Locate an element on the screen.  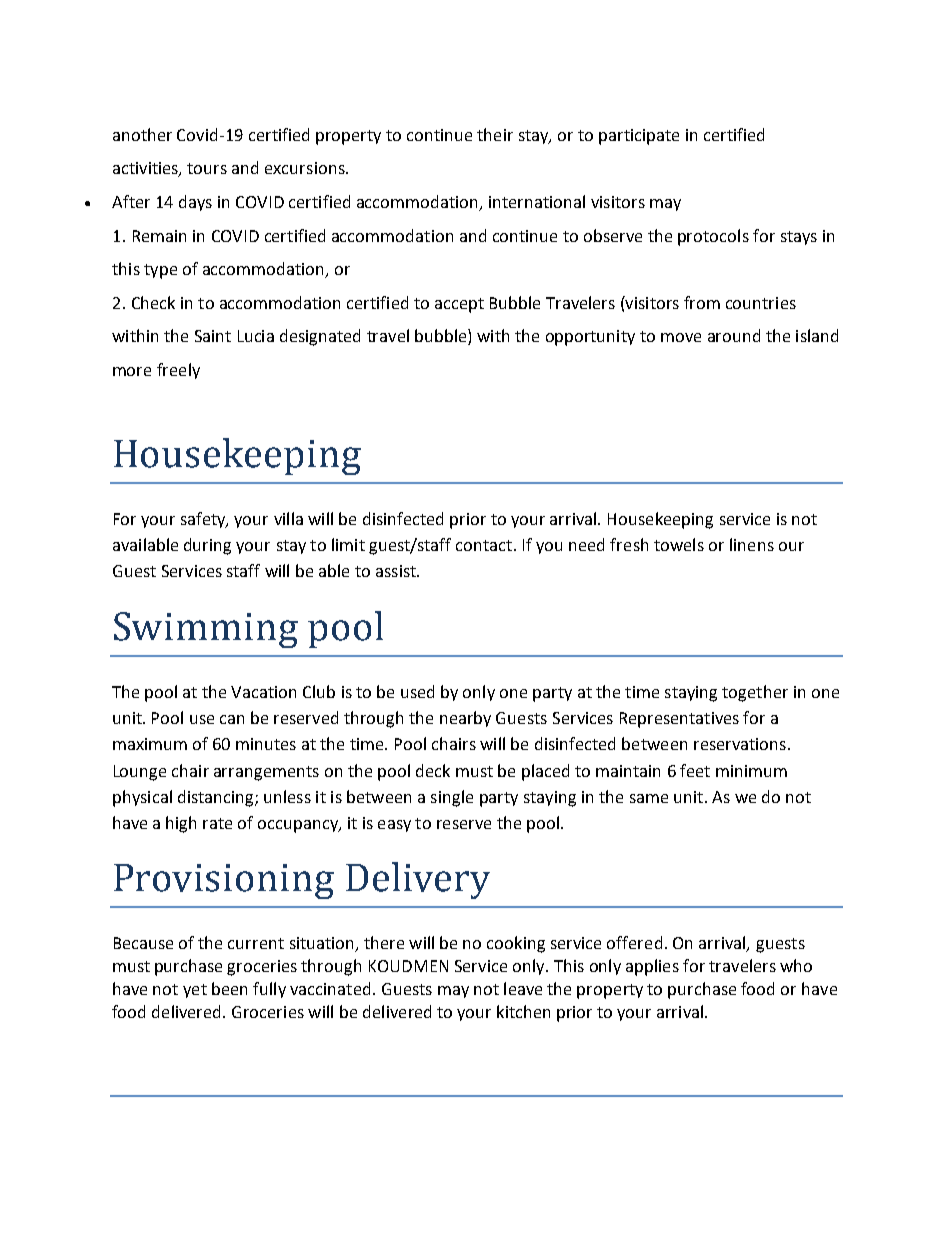
their is located at coordinates (495, 134).
